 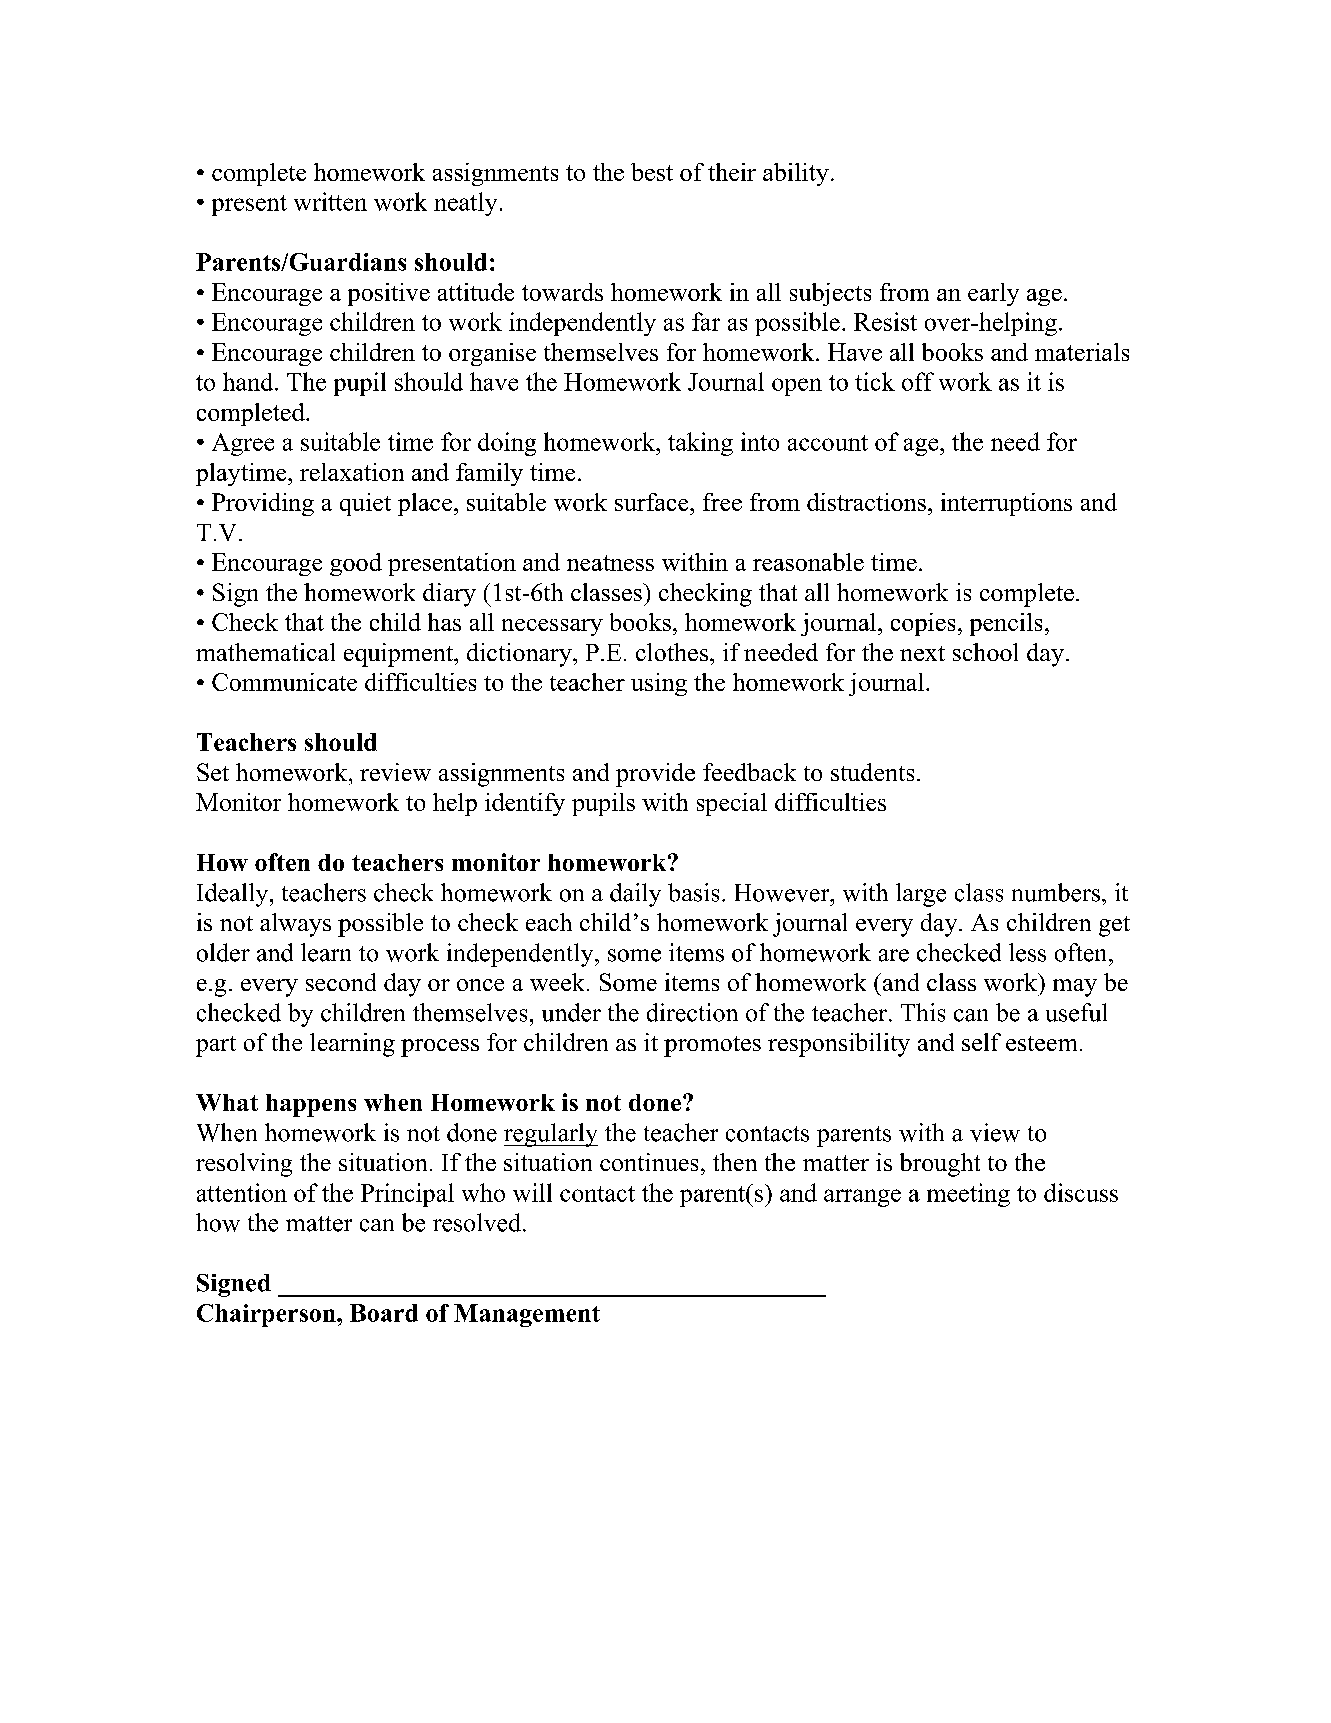 I want to click on students, so click(x=872, y=772).
